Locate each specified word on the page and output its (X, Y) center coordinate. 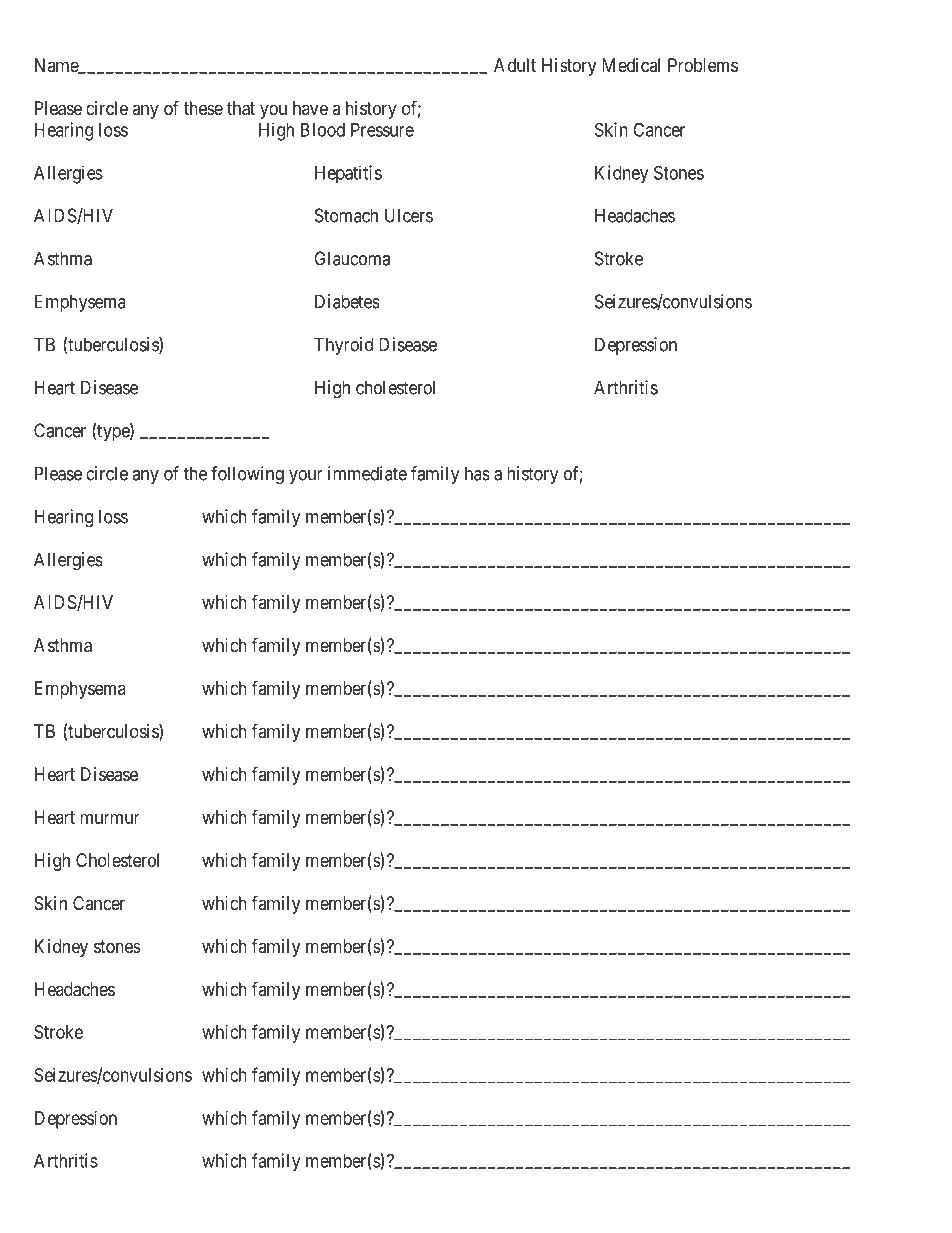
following (247, 475)
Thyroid (343, 346)
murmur (110, 818)
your (306, 477)
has (477, 473)
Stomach (346, 215)
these (203, 108)
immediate (367, 473)
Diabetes (347, 301)
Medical (631, 65)
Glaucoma (352, 258)
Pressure (382, 130)
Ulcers (409, 215)
